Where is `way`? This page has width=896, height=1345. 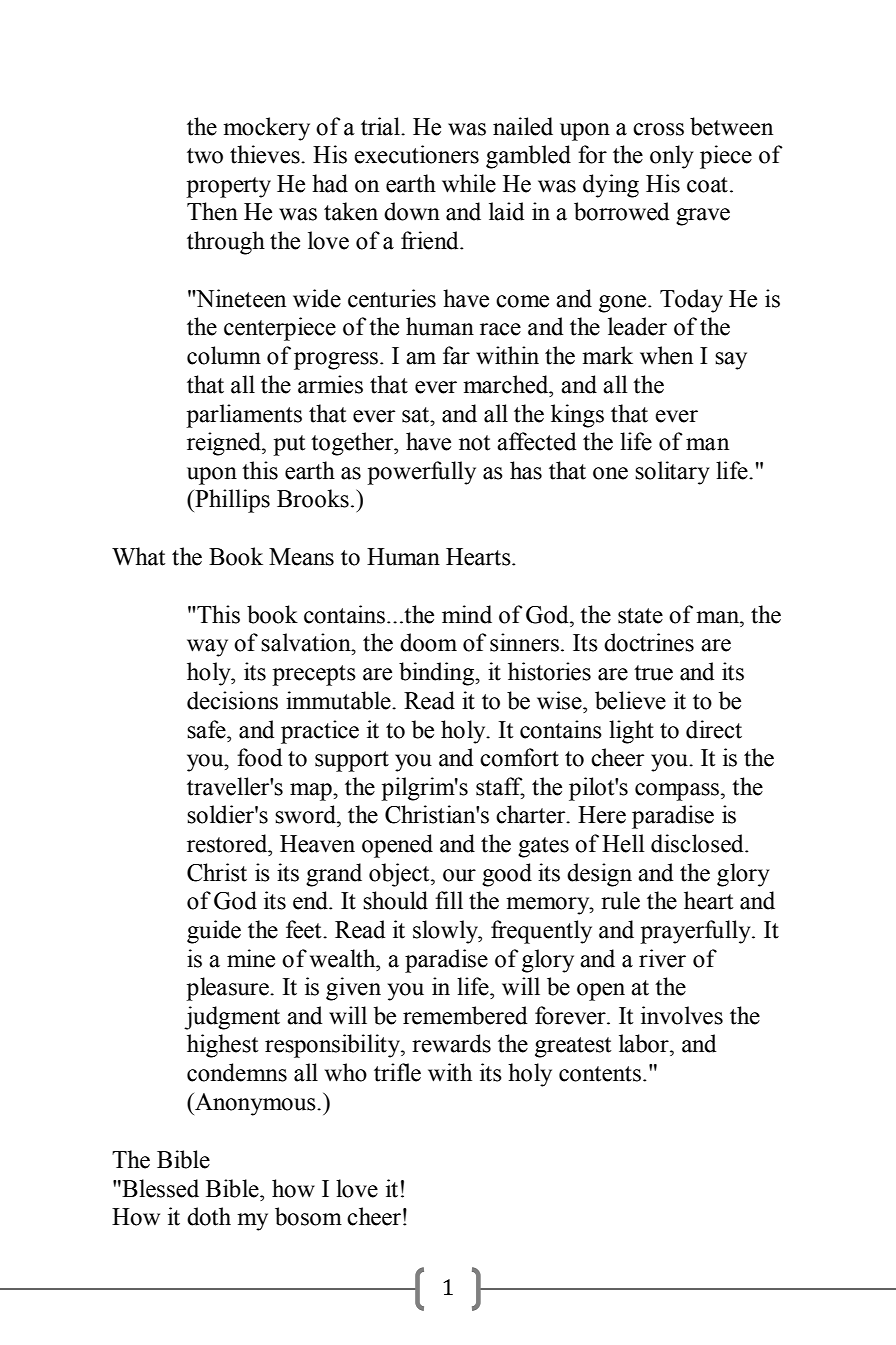 way is located at coordinates (207, 648).
